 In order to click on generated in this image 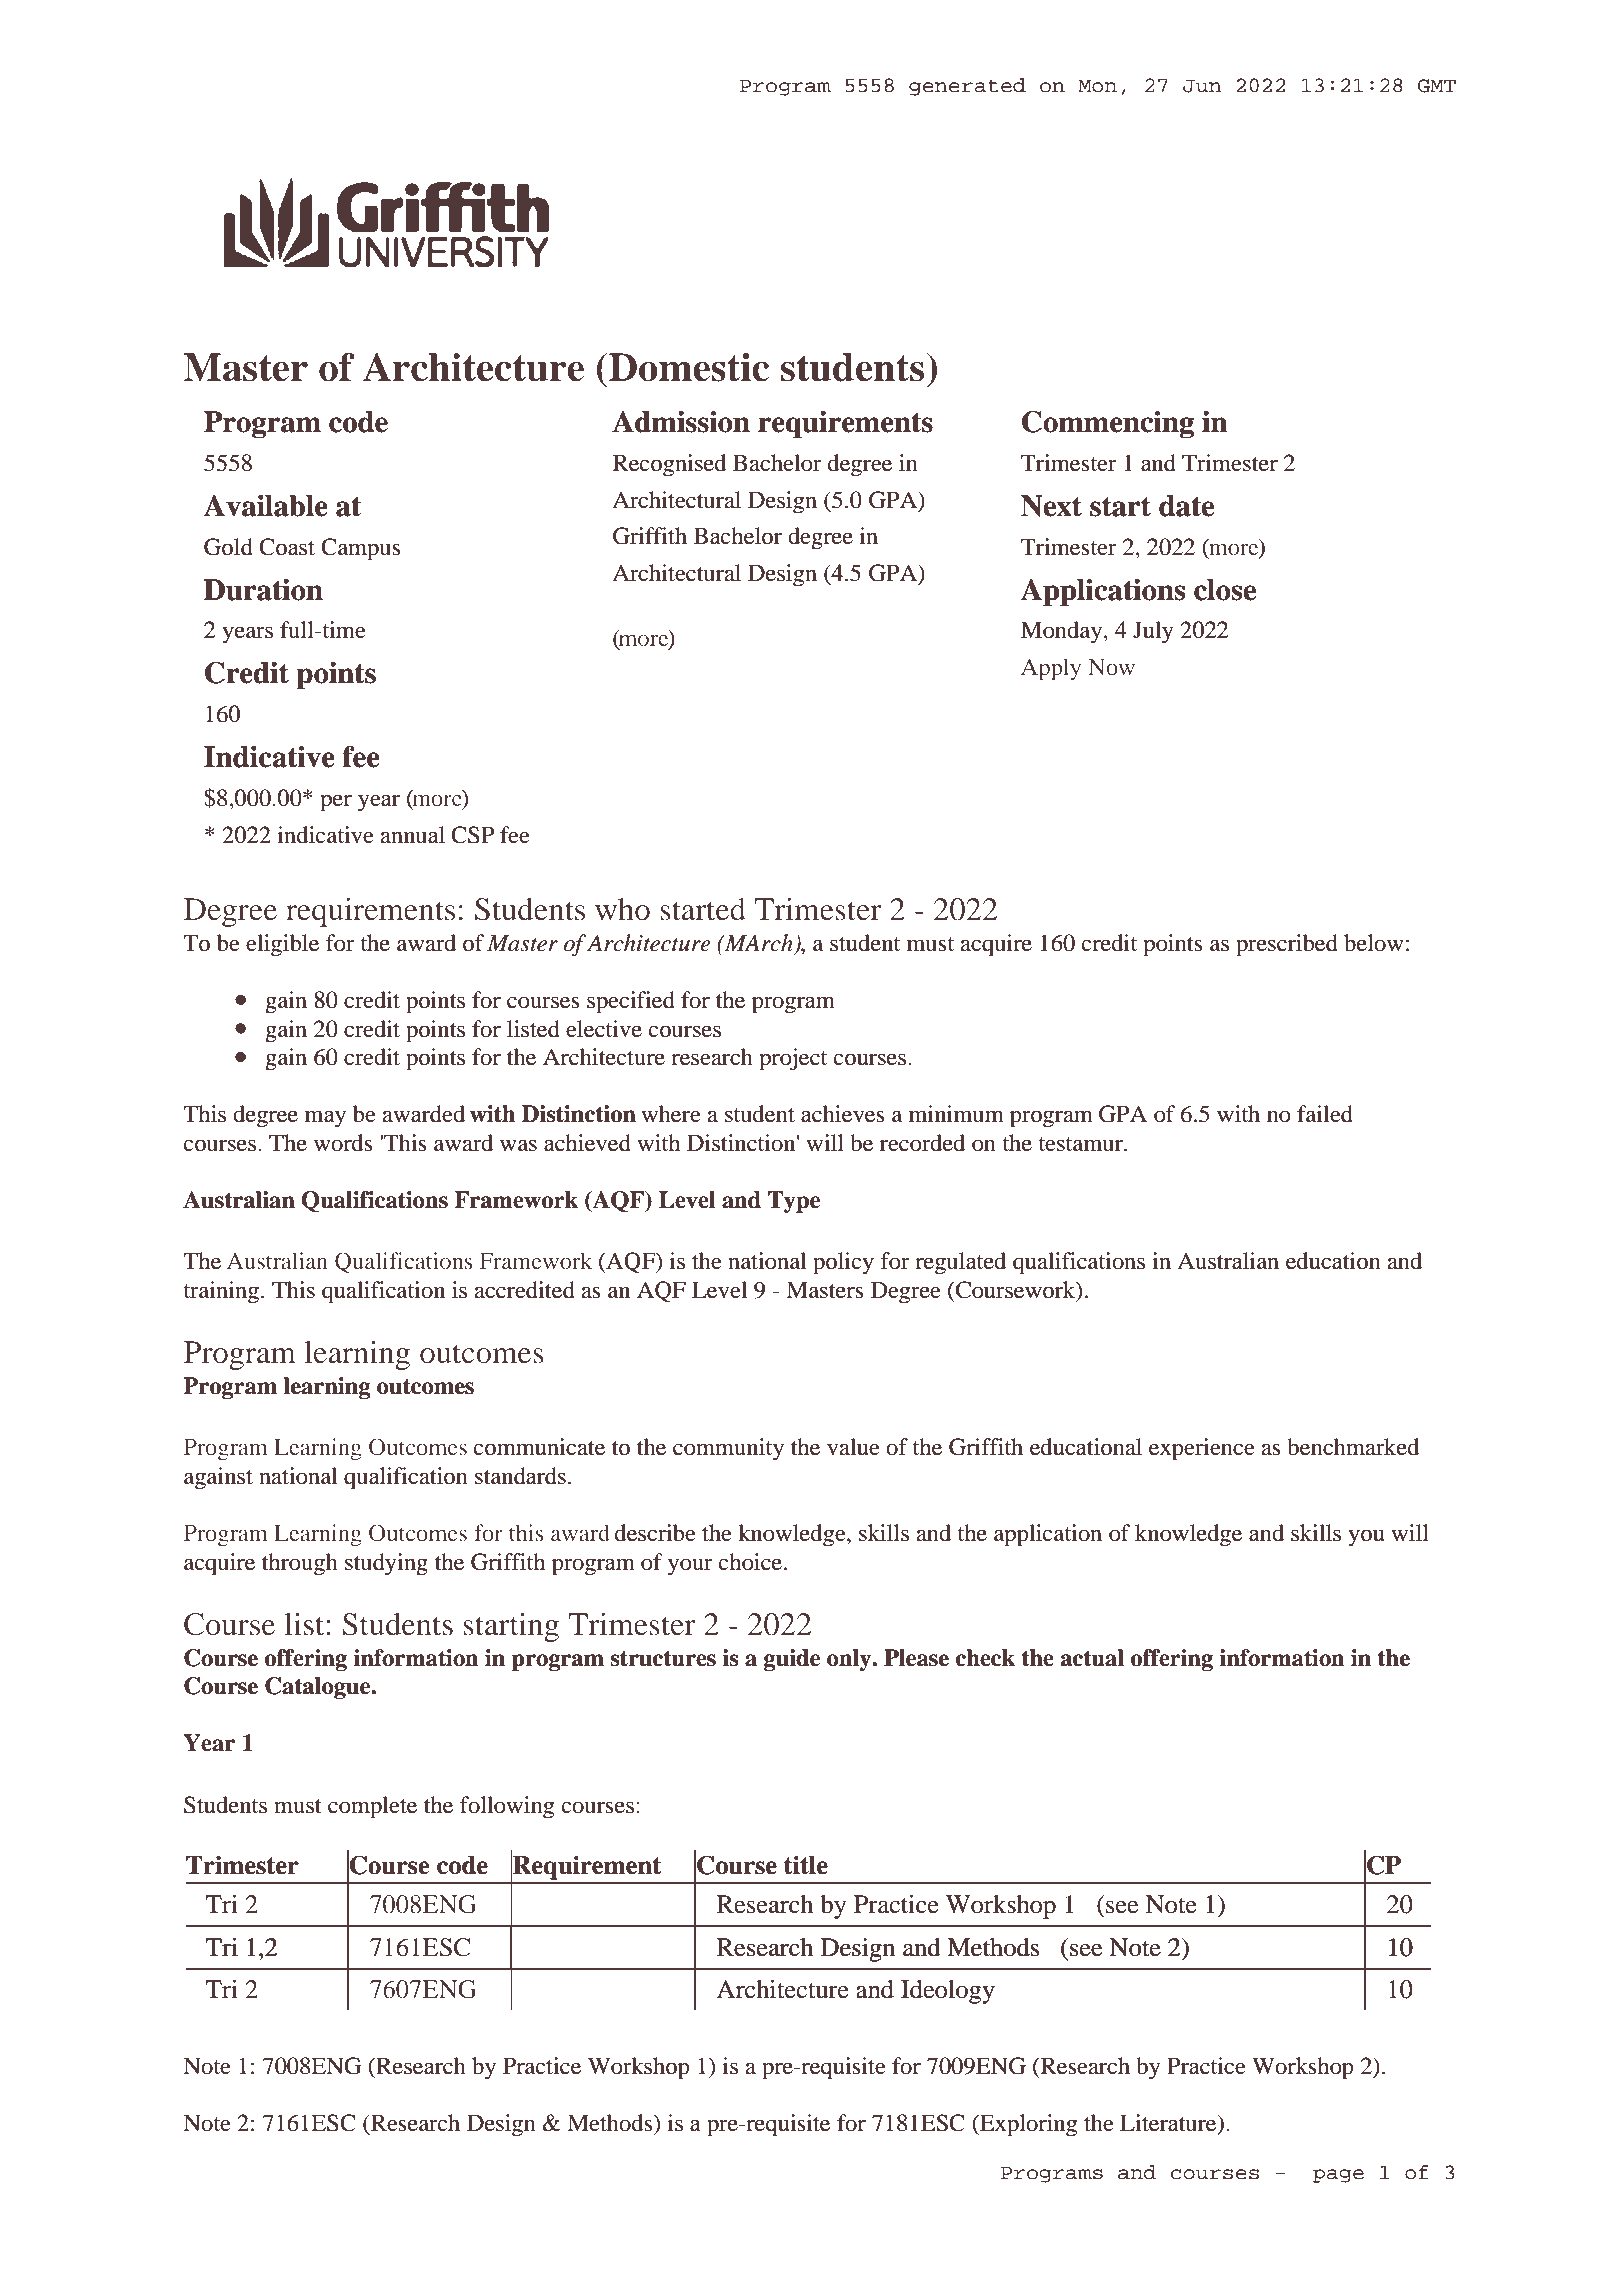, I will do `click(967, 87)`.
